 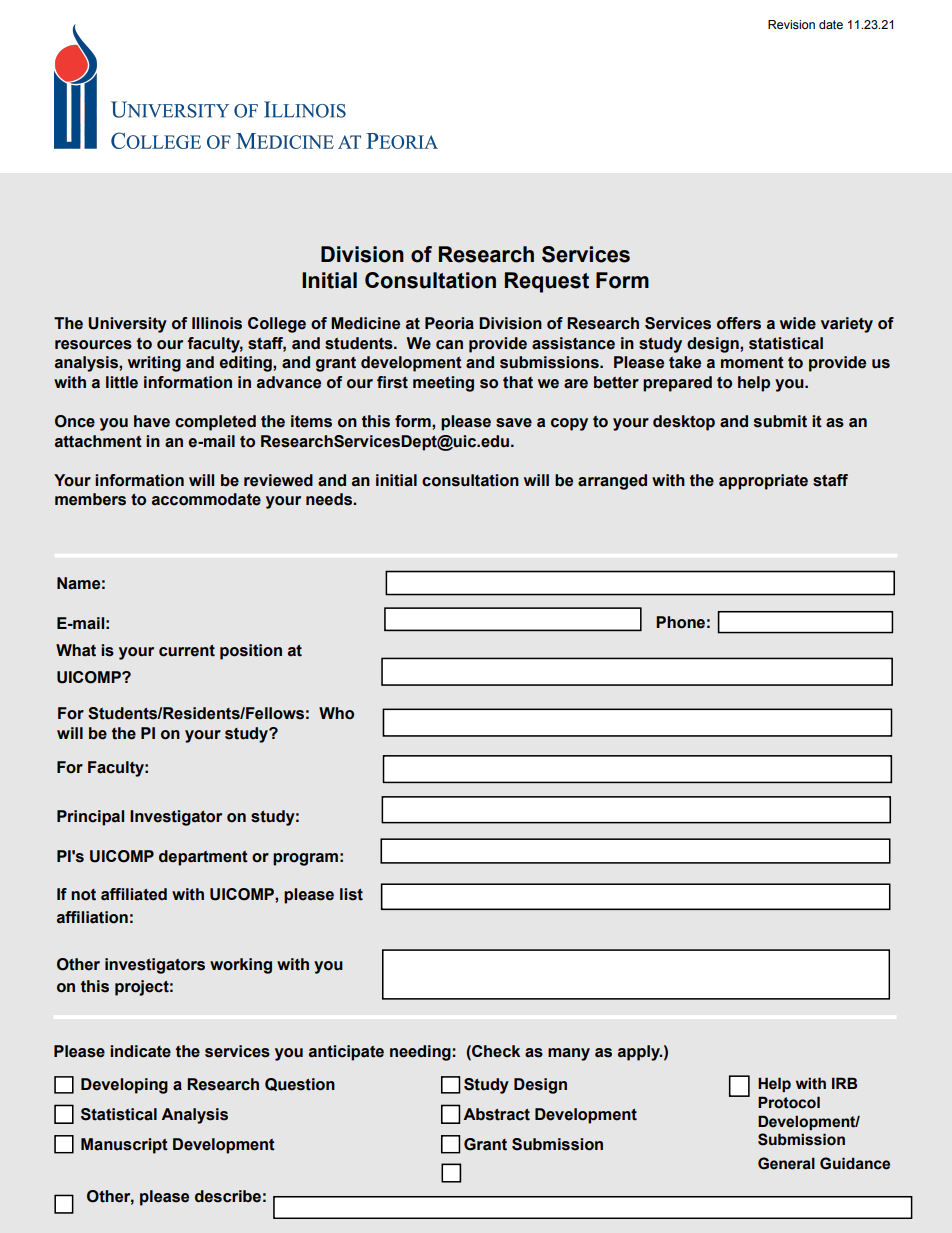 What do you see at coordinates (124, 1146) in the screenshot?
I see `Manuscript` at bounding box center [124, 1146].
